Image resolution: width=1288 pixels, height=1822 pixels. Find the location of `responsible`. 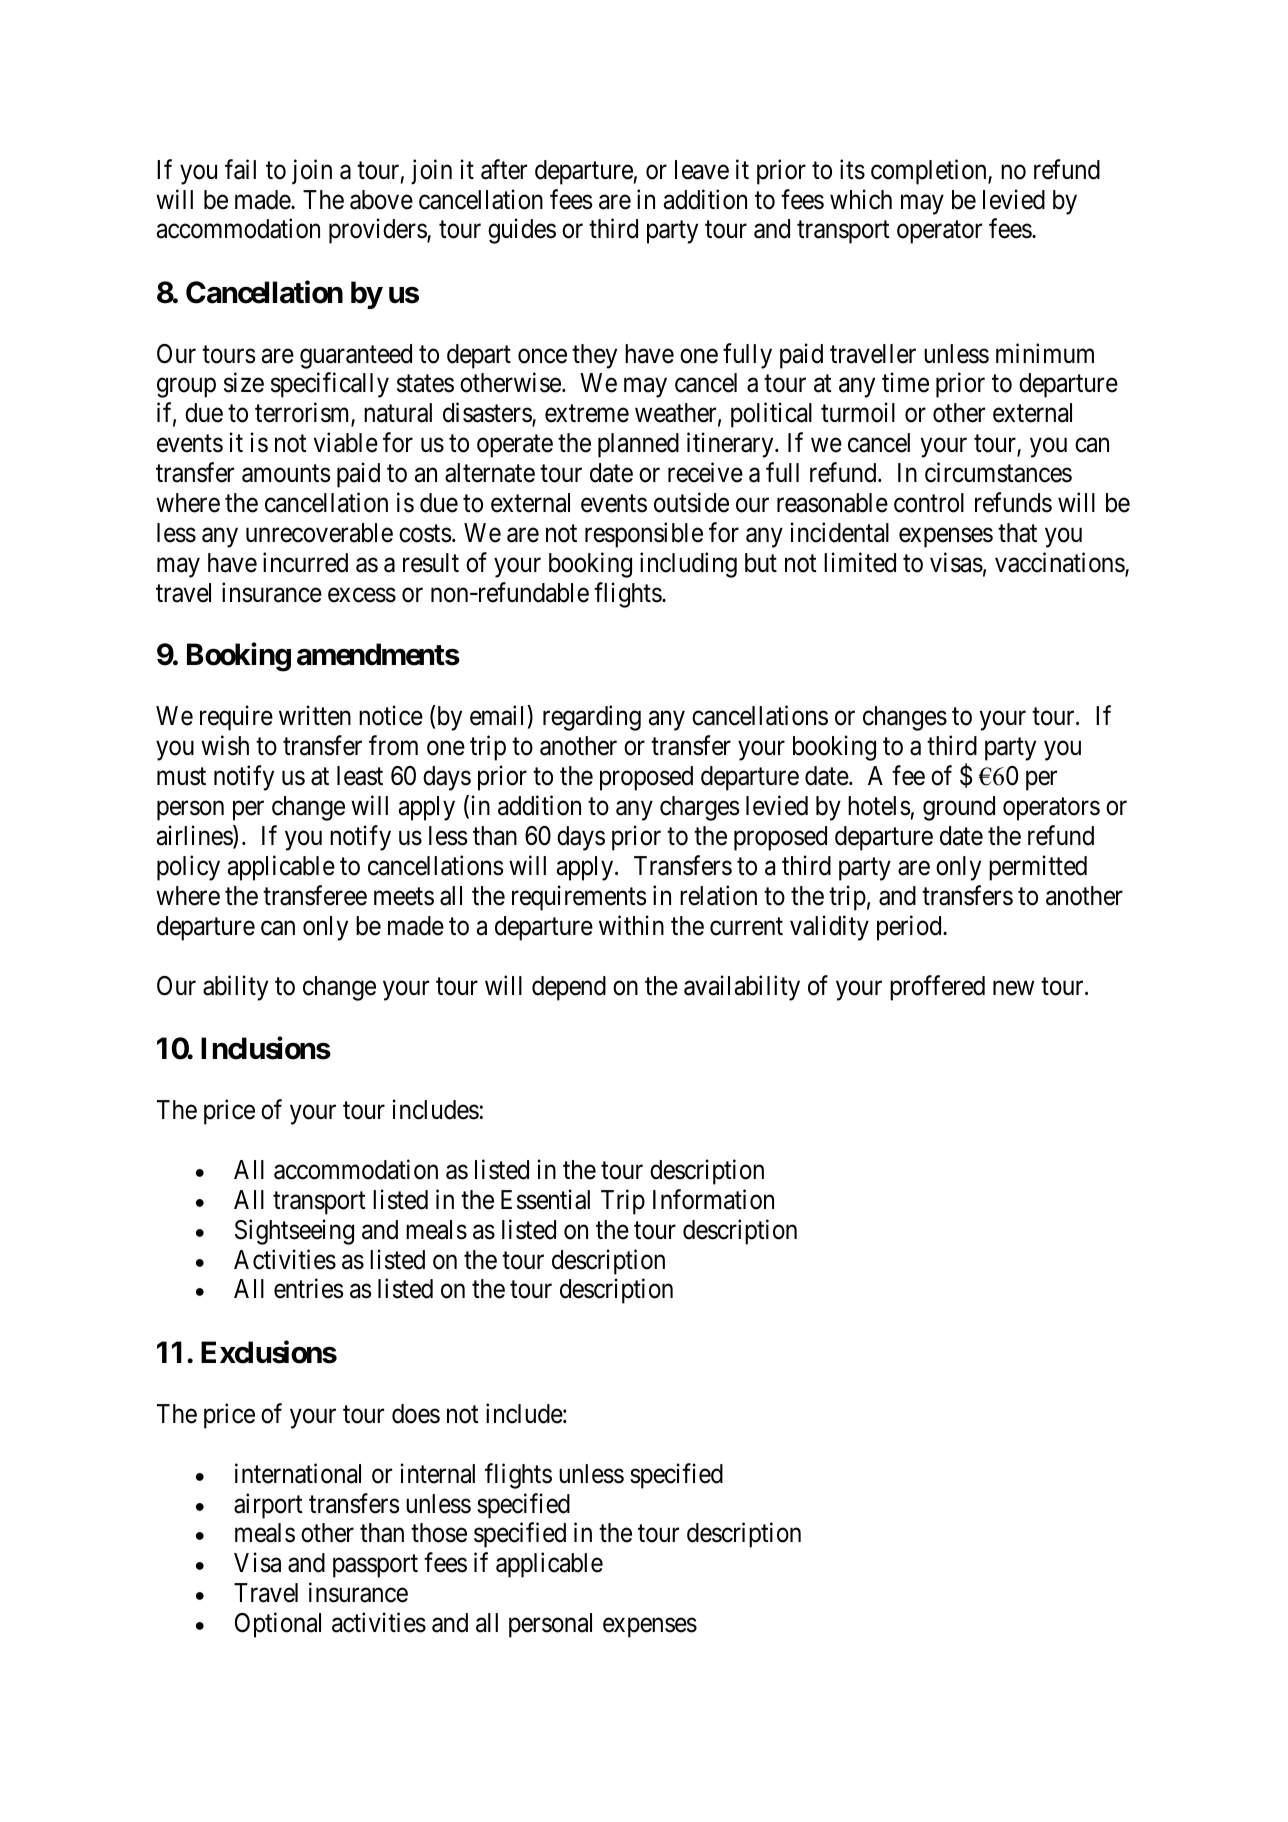

responsible is located at coordinates (644, 535).
